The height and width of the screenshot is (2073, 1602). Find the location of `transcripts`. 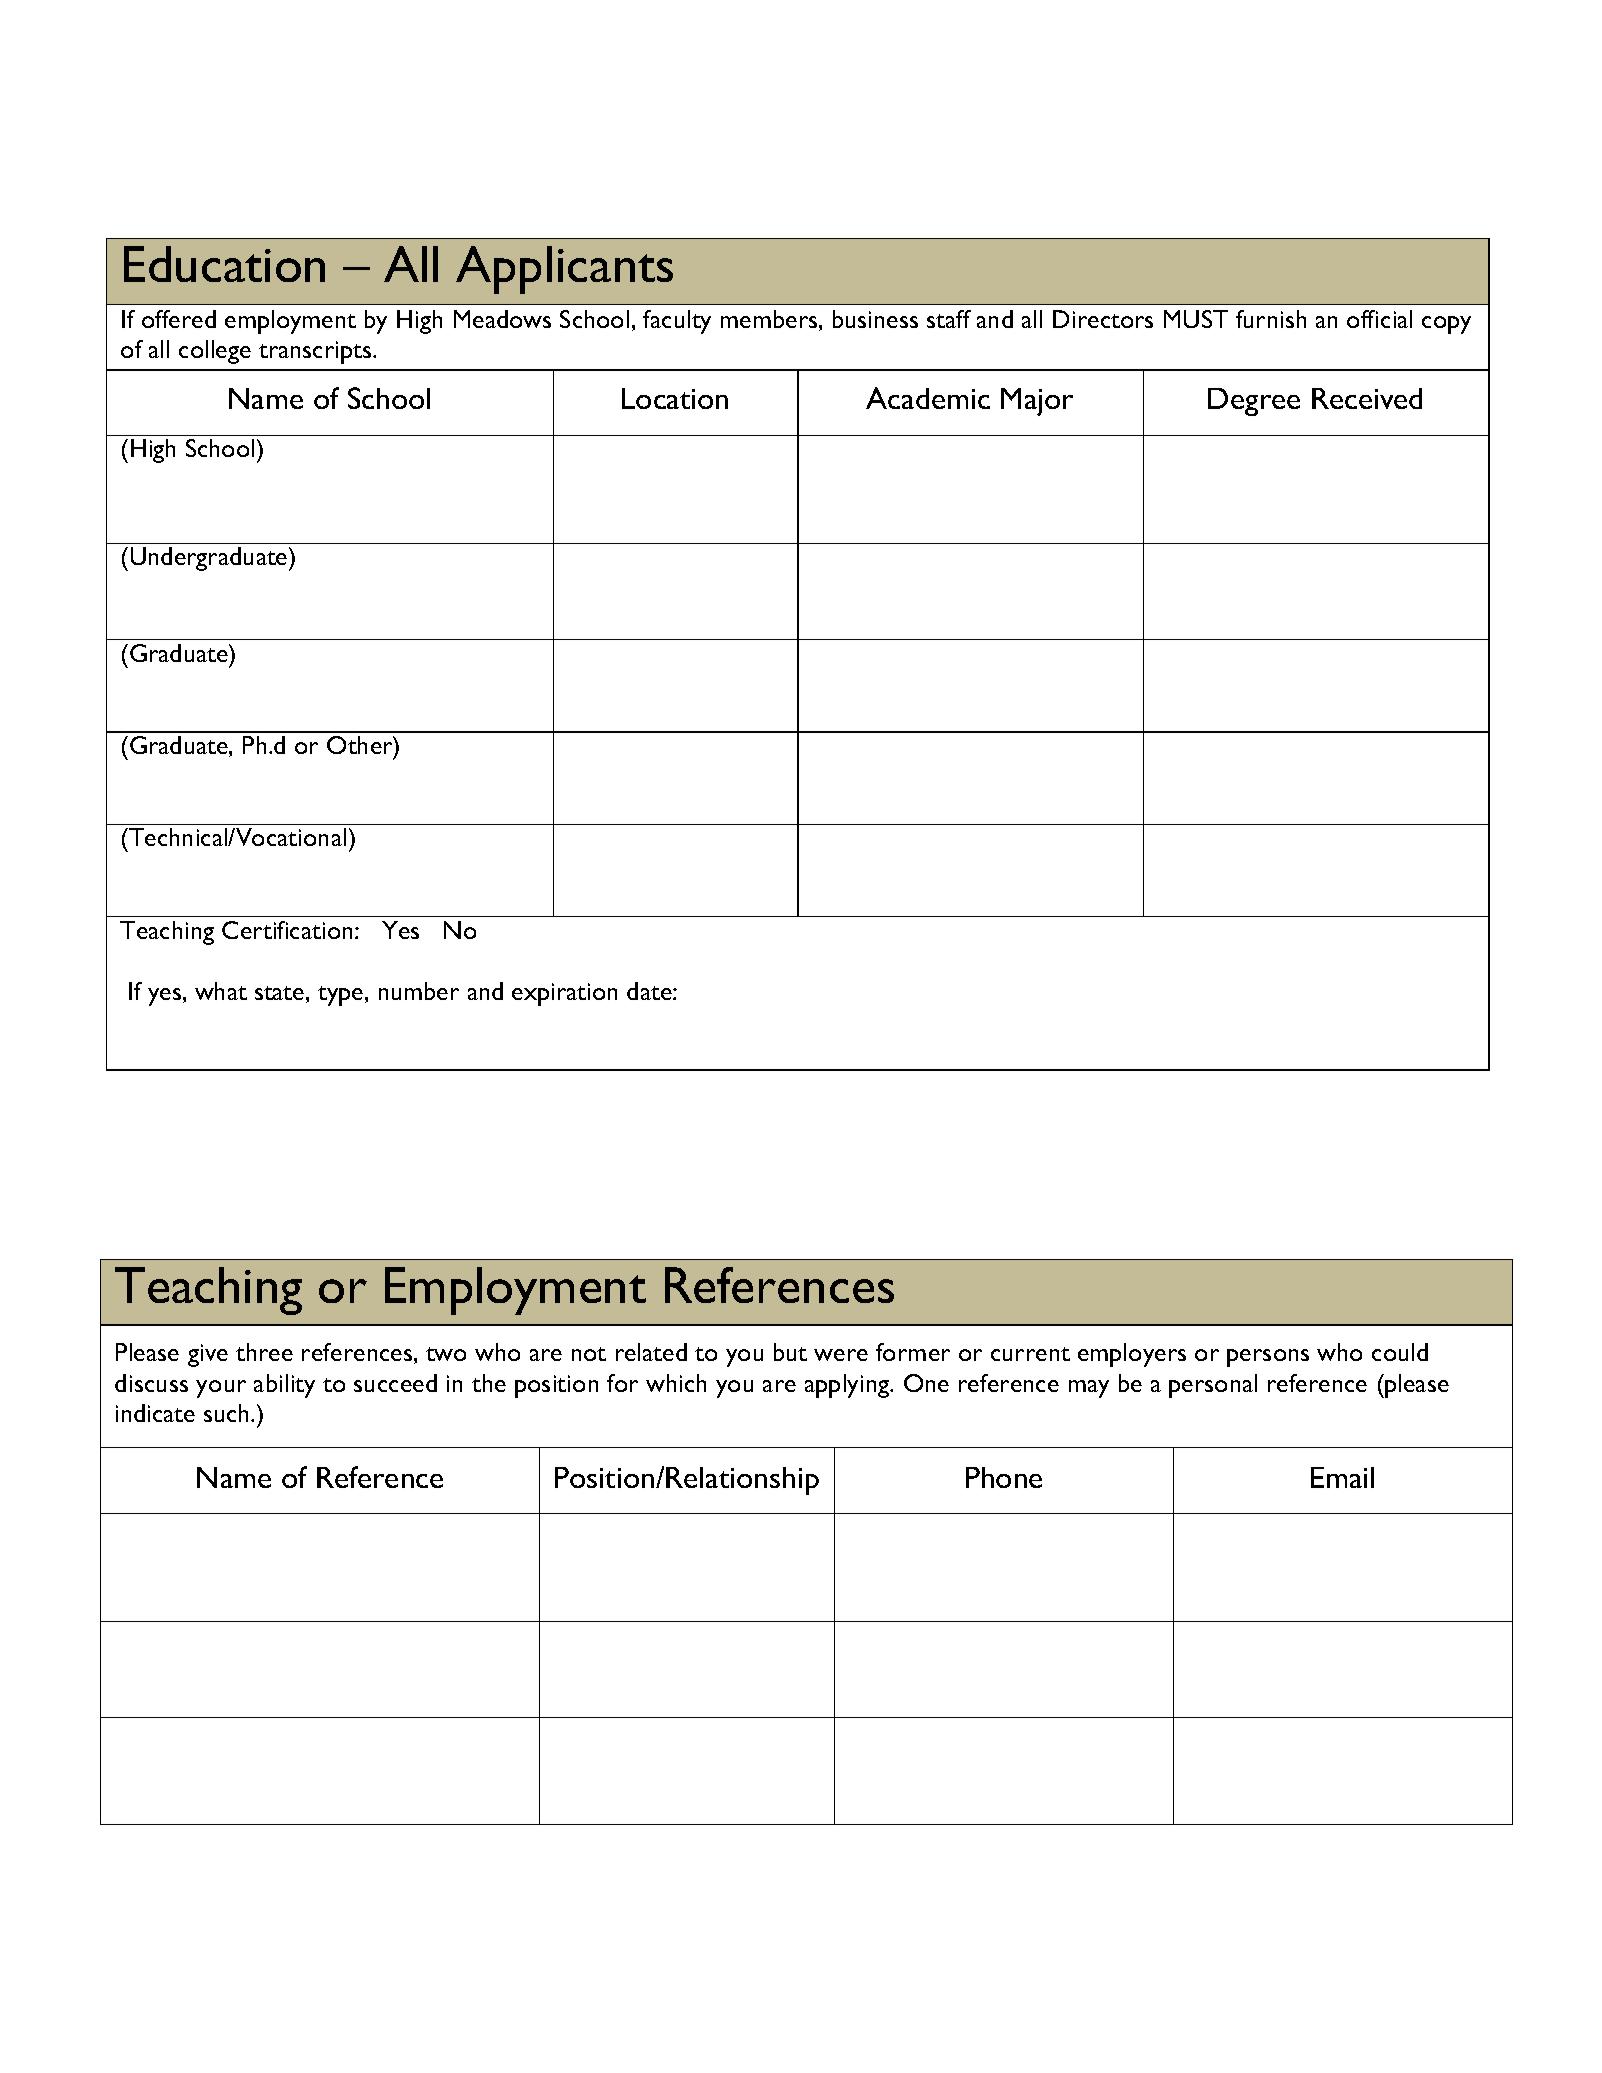

transcripts is located at coordinates (316, 352).
